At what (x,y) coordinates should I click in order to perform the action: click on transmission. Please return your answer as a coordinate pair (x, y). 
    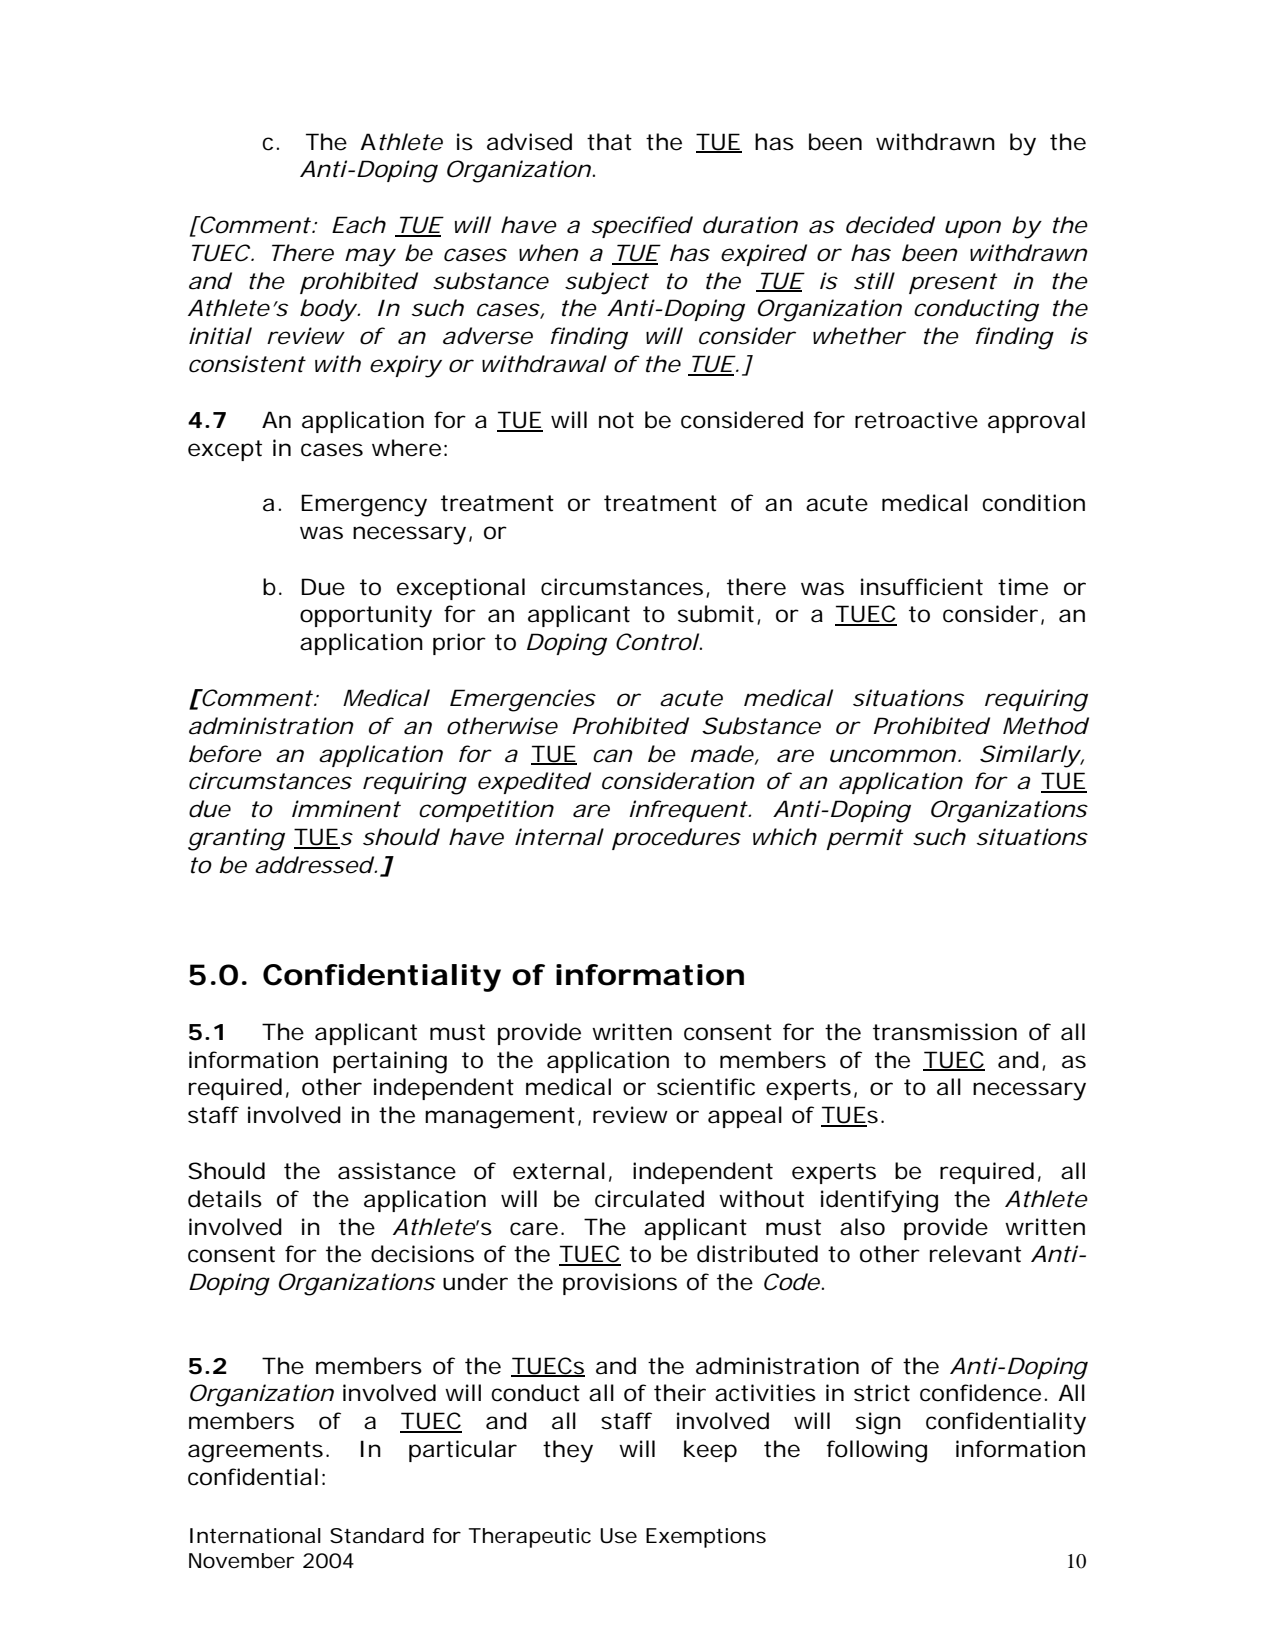
    Looking at the image, I should click on (945, 1032).
